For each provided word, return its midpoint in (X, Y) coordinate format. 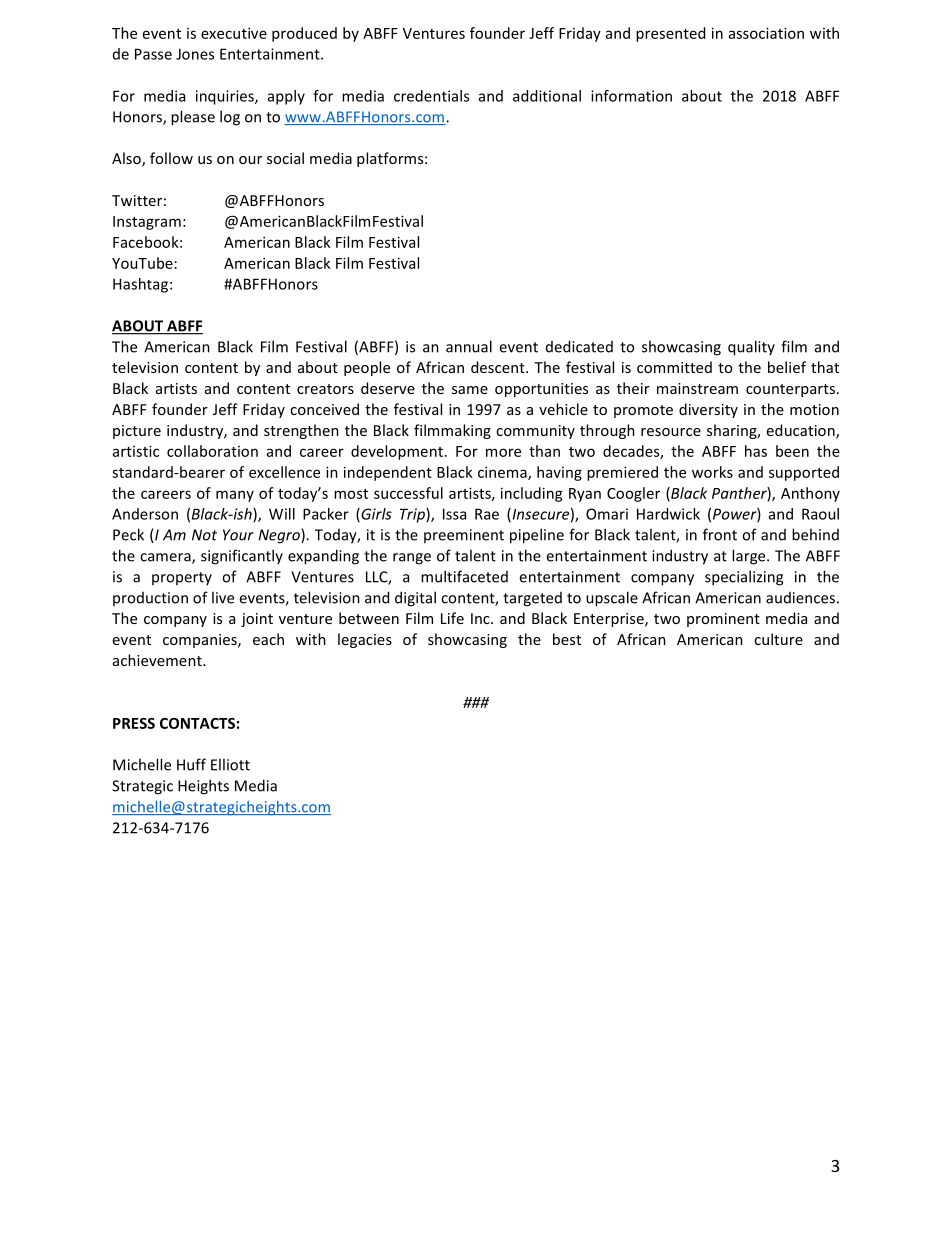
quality (751, 348)
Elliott (230, 764)
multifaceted (464, 576)
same (470, 390)
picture (137, 432)
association (766, 33)
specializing (744, 578)
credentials (431, 96)
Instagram (147, 223)
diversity (708, 410)
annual (469, 346)
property (182, 578)
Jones (195, 54)
